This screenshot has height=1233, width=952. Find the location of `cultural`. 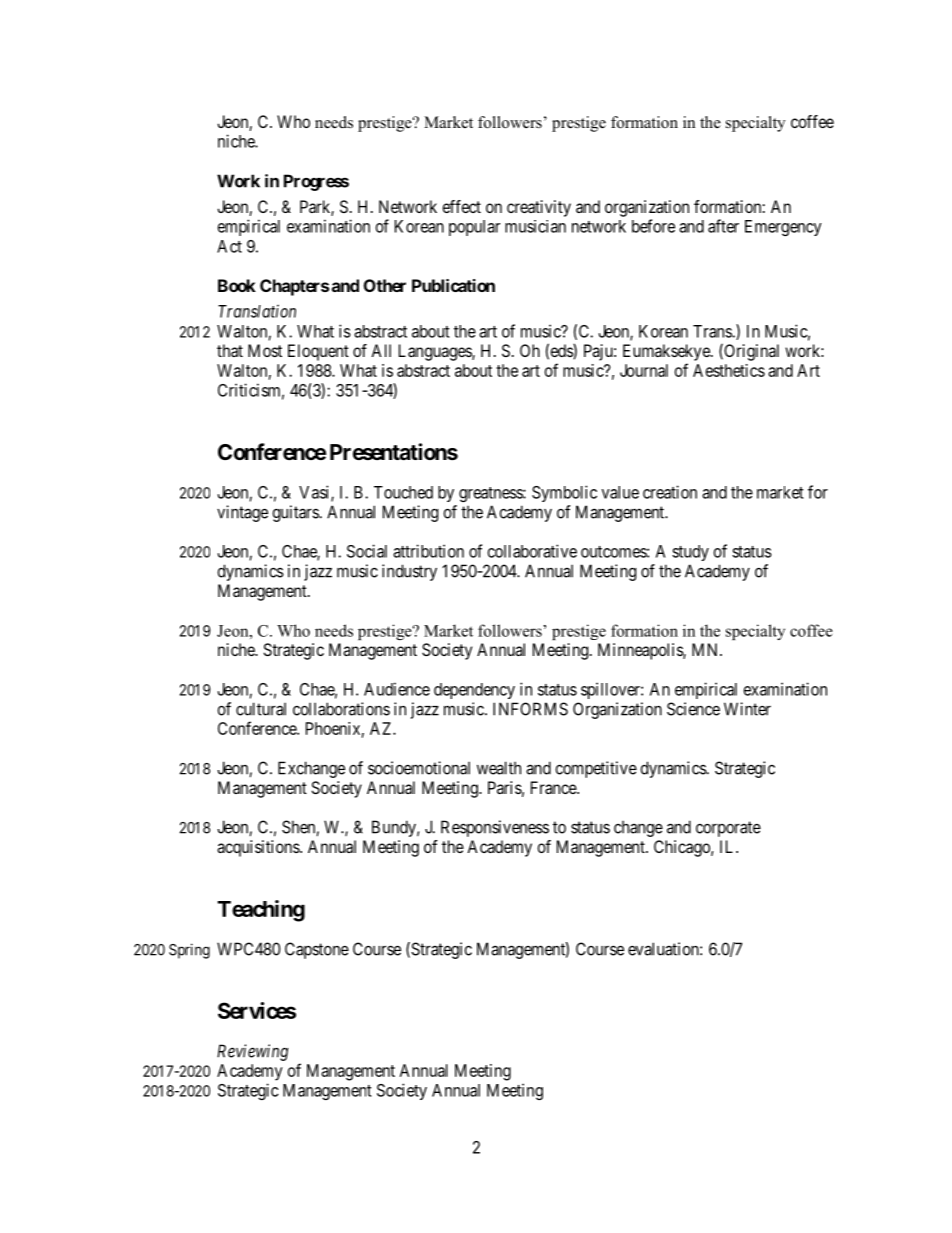

cultural is located at coordinates (261, 709).
